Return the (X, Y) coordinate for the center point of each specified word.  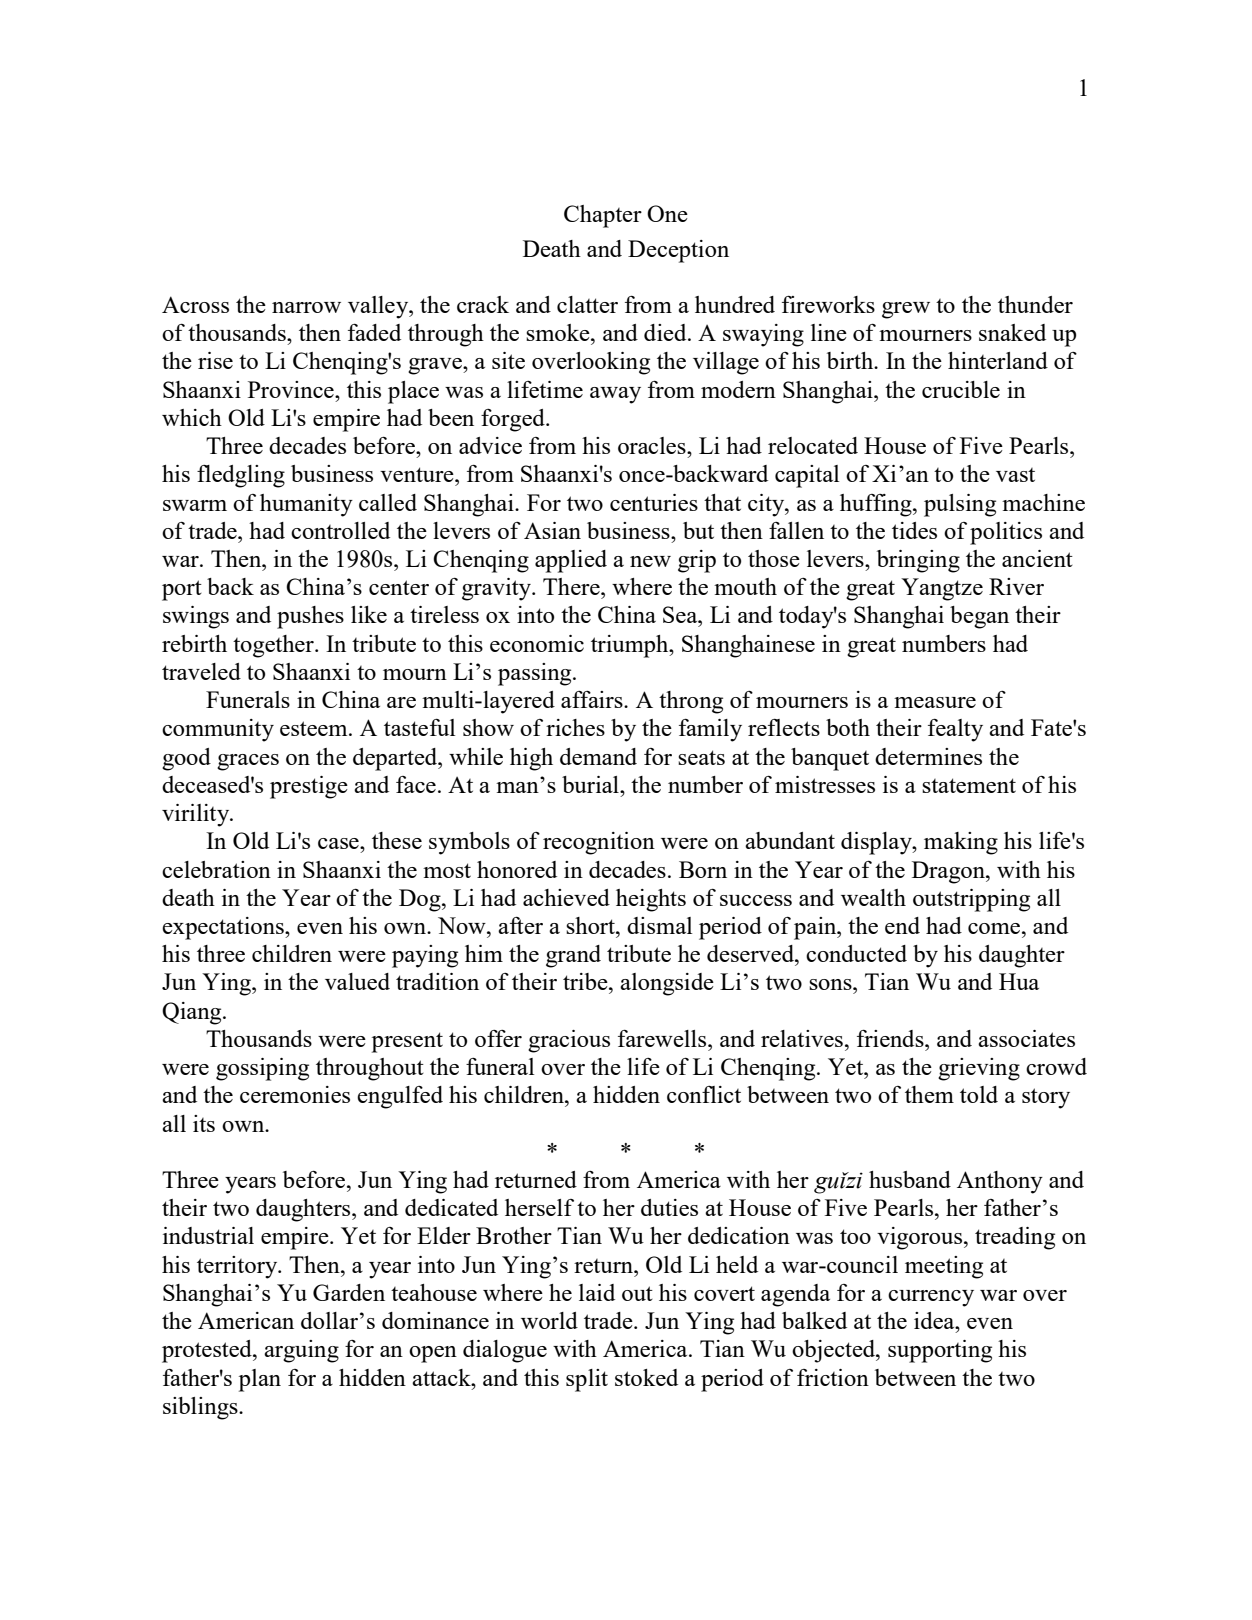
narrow (306, 307)
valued (357, 981)
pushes (310, 617)
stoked (646, 1377)
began (979, 617)
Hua (1019, 981)
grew (906, 310)
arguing (301, 1351)
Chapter (603, 216)
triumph (631, 646)
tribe (586, 981)
